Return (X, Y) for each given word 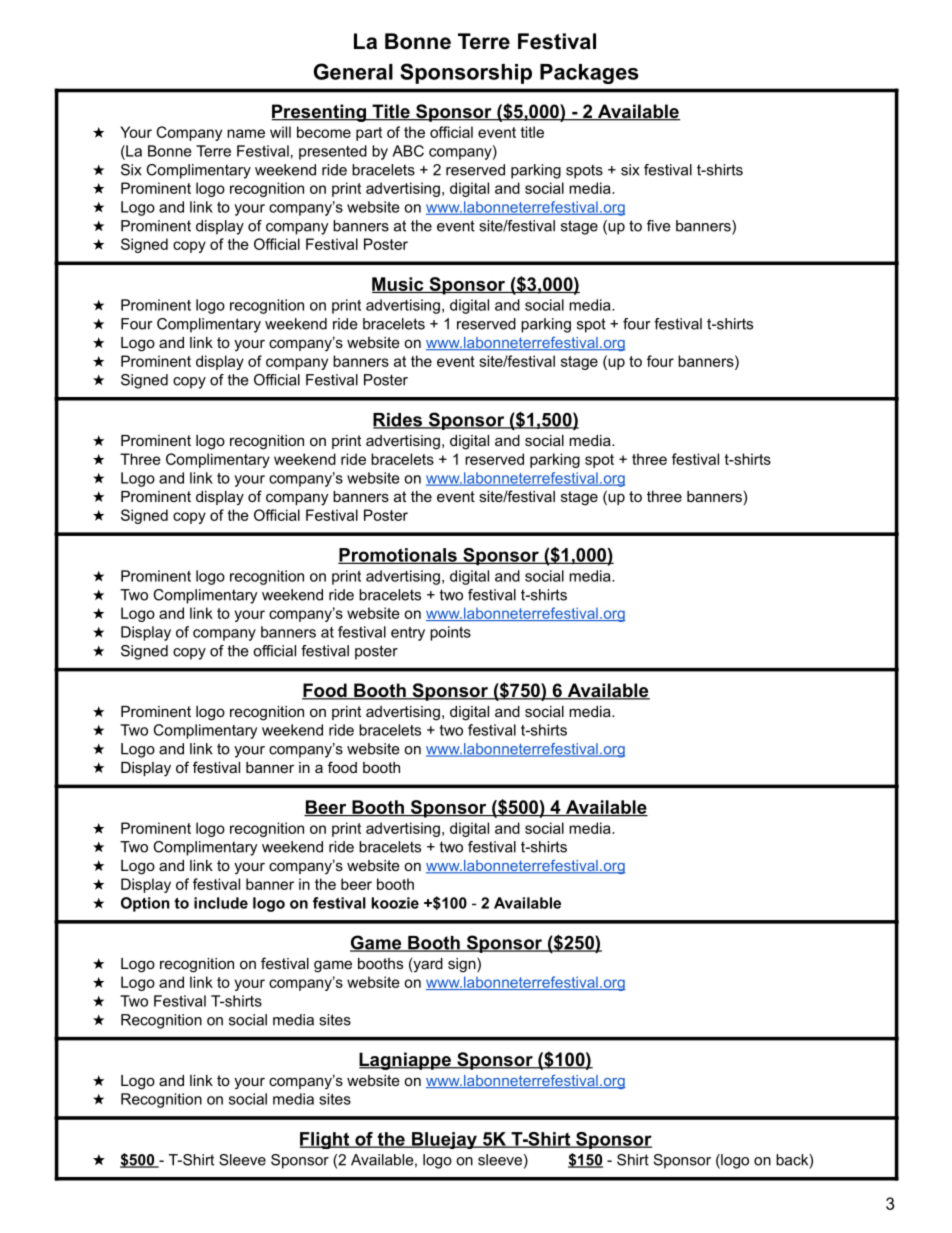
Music (399, 285)
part (369, 134)
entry (408, 634)
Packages (589, 74)
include (221, 903)
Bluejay (444, 1140)
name (246, 133)
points (450, 633)
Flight (326, 1140)
